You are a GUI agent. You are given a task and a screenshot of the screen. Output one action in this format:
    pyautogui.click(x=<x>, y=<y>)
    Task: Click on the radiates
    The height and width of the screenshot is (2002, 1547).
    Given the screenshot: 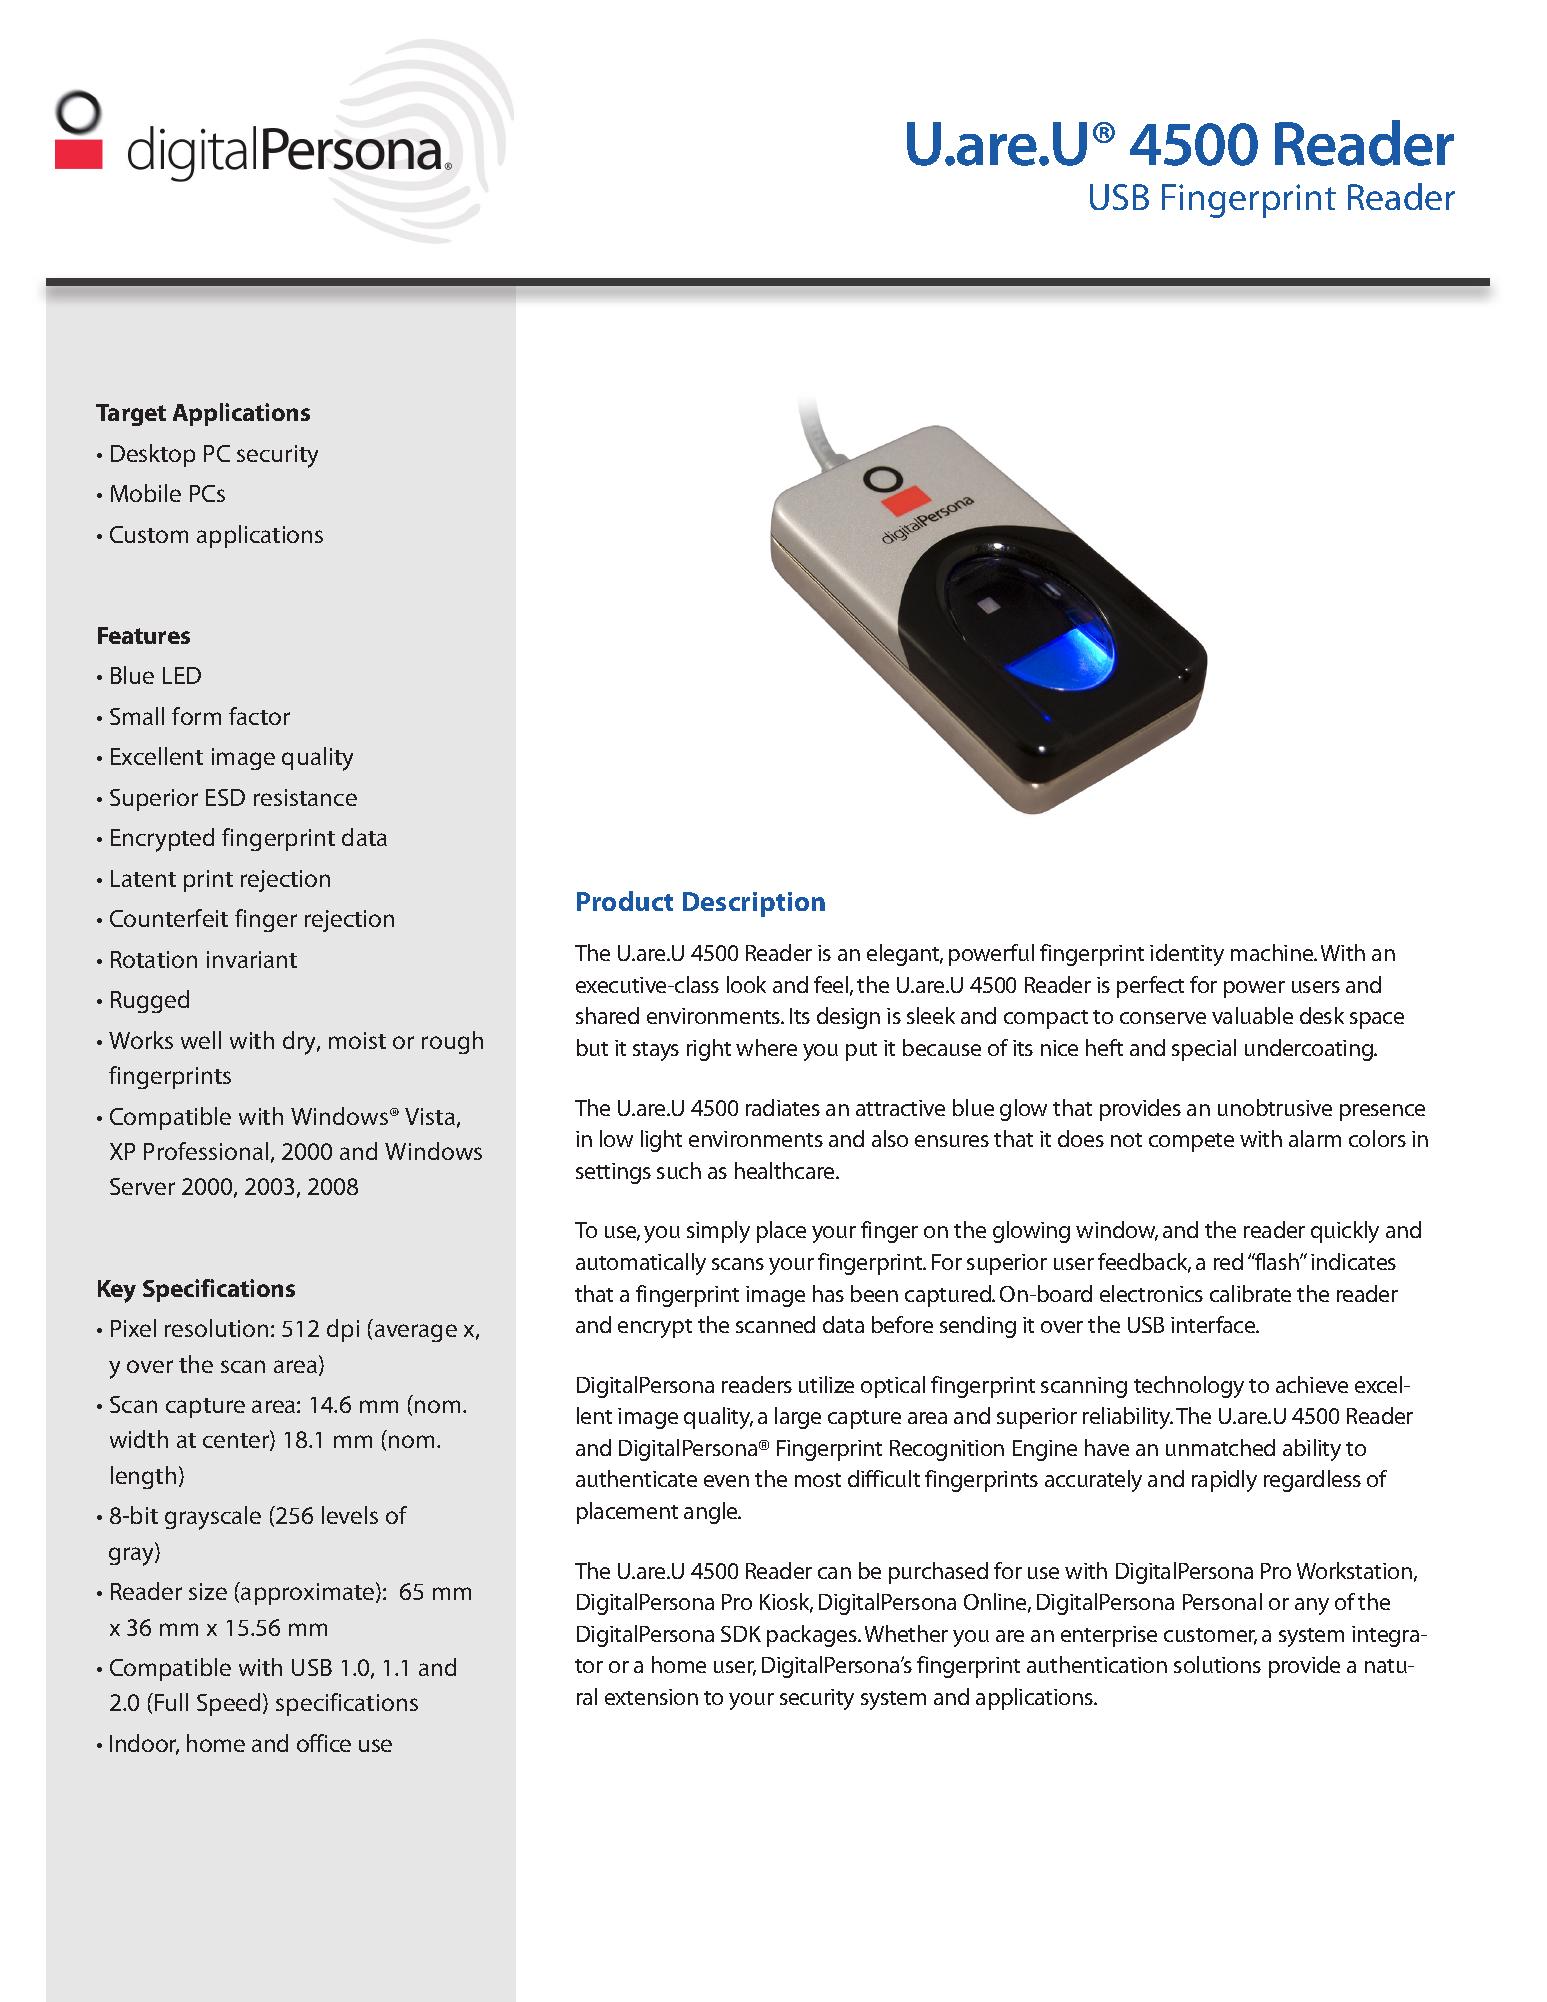 What is the action you would take?
    pyautogui.click(x=783, y=1107)
